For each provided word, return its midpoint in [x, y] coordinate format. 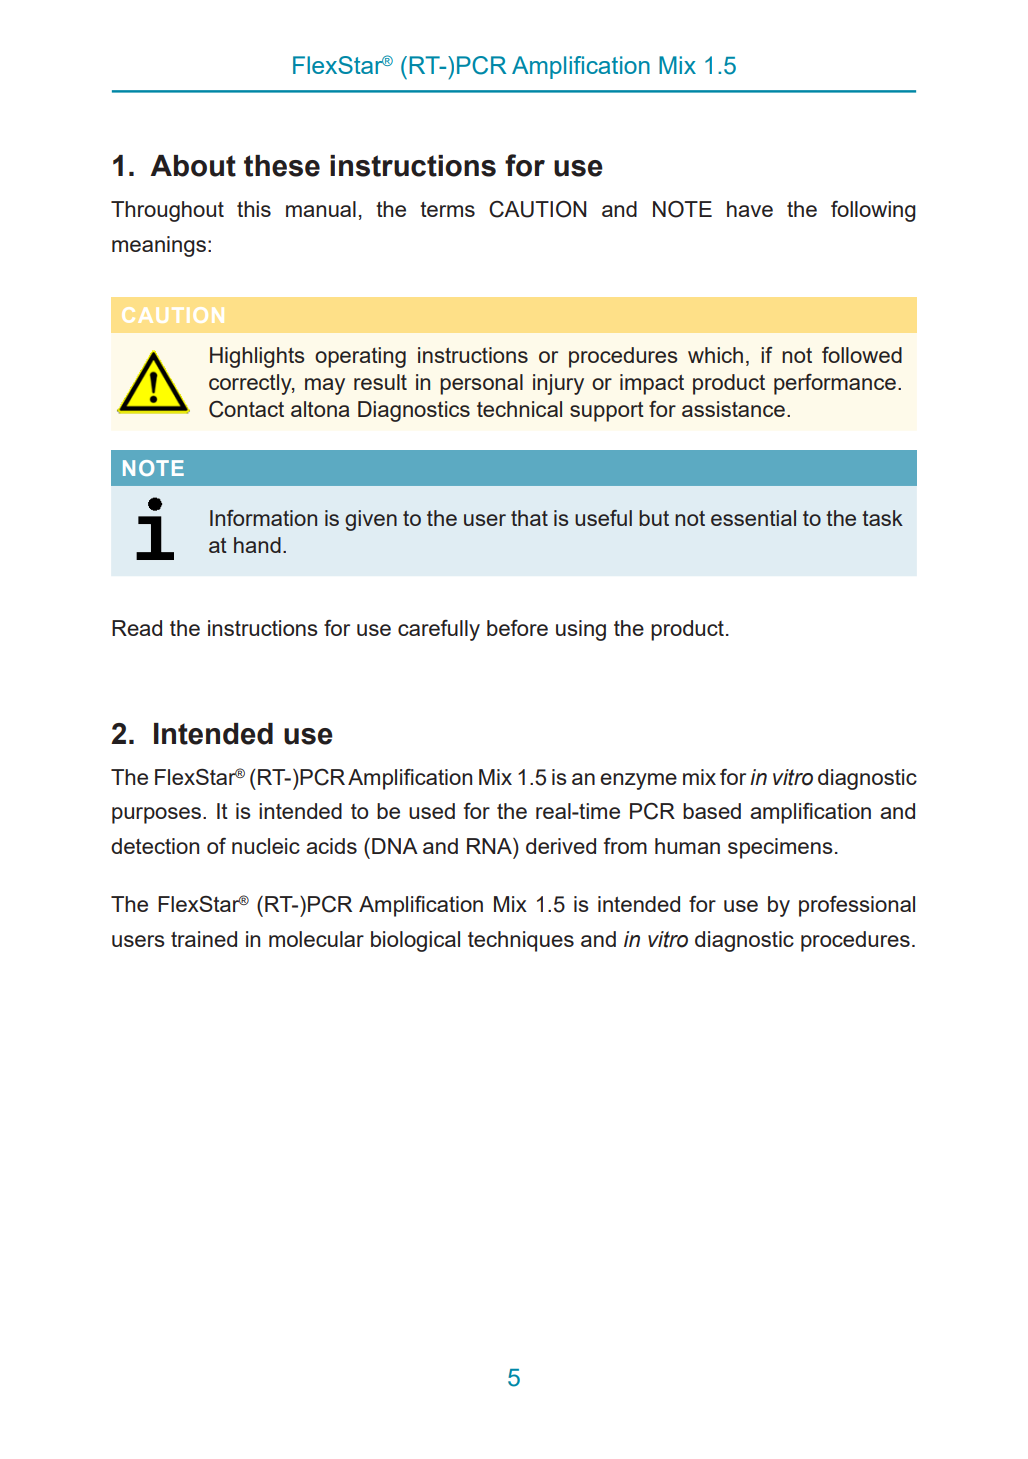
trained [204, 939]
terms [447, 209]
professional [857, 906]
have [750, 209]
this [254, 209]
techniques [521, 941]
